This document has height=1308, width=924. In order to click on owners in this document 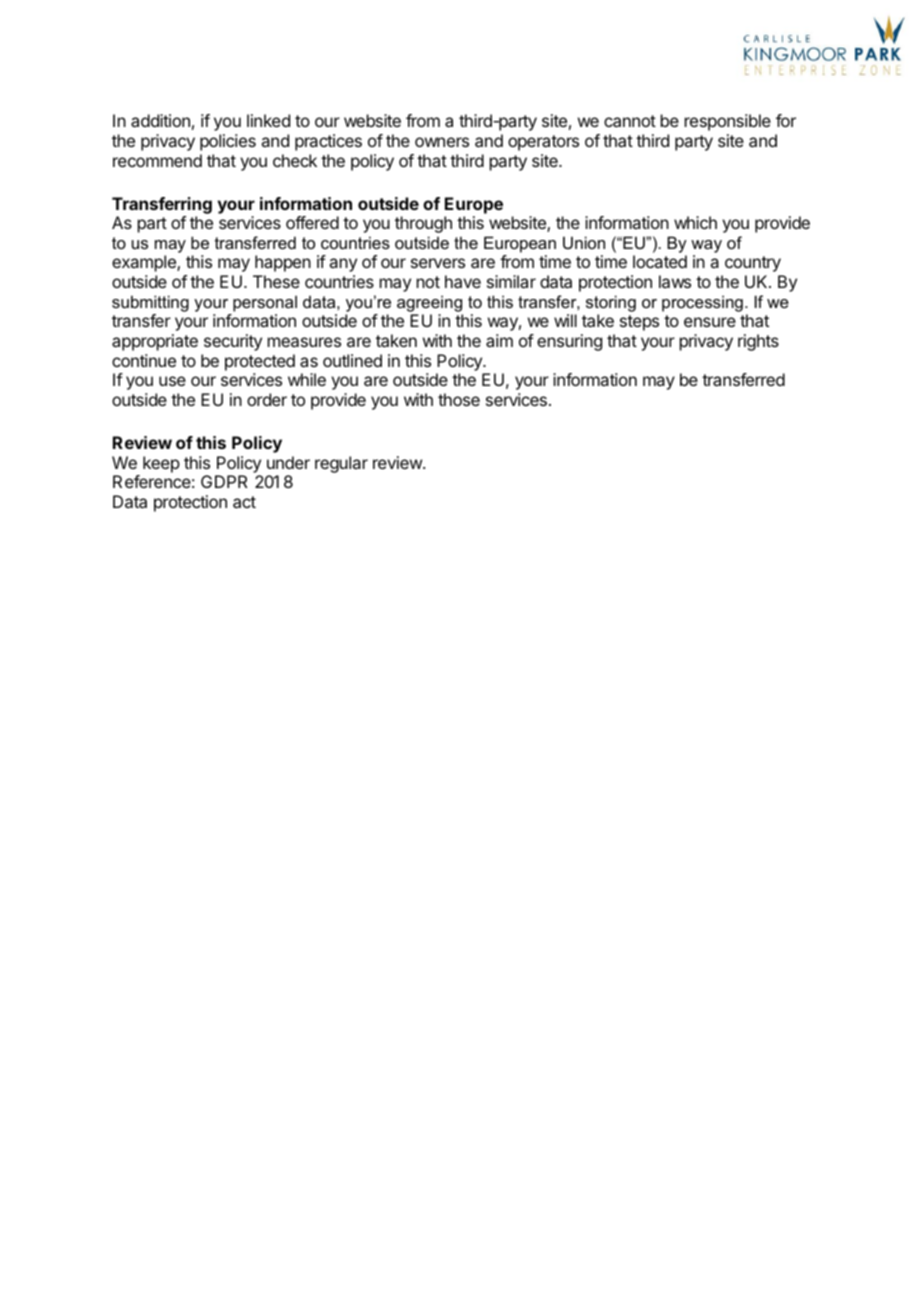, I will do `click(442, 142)`.
